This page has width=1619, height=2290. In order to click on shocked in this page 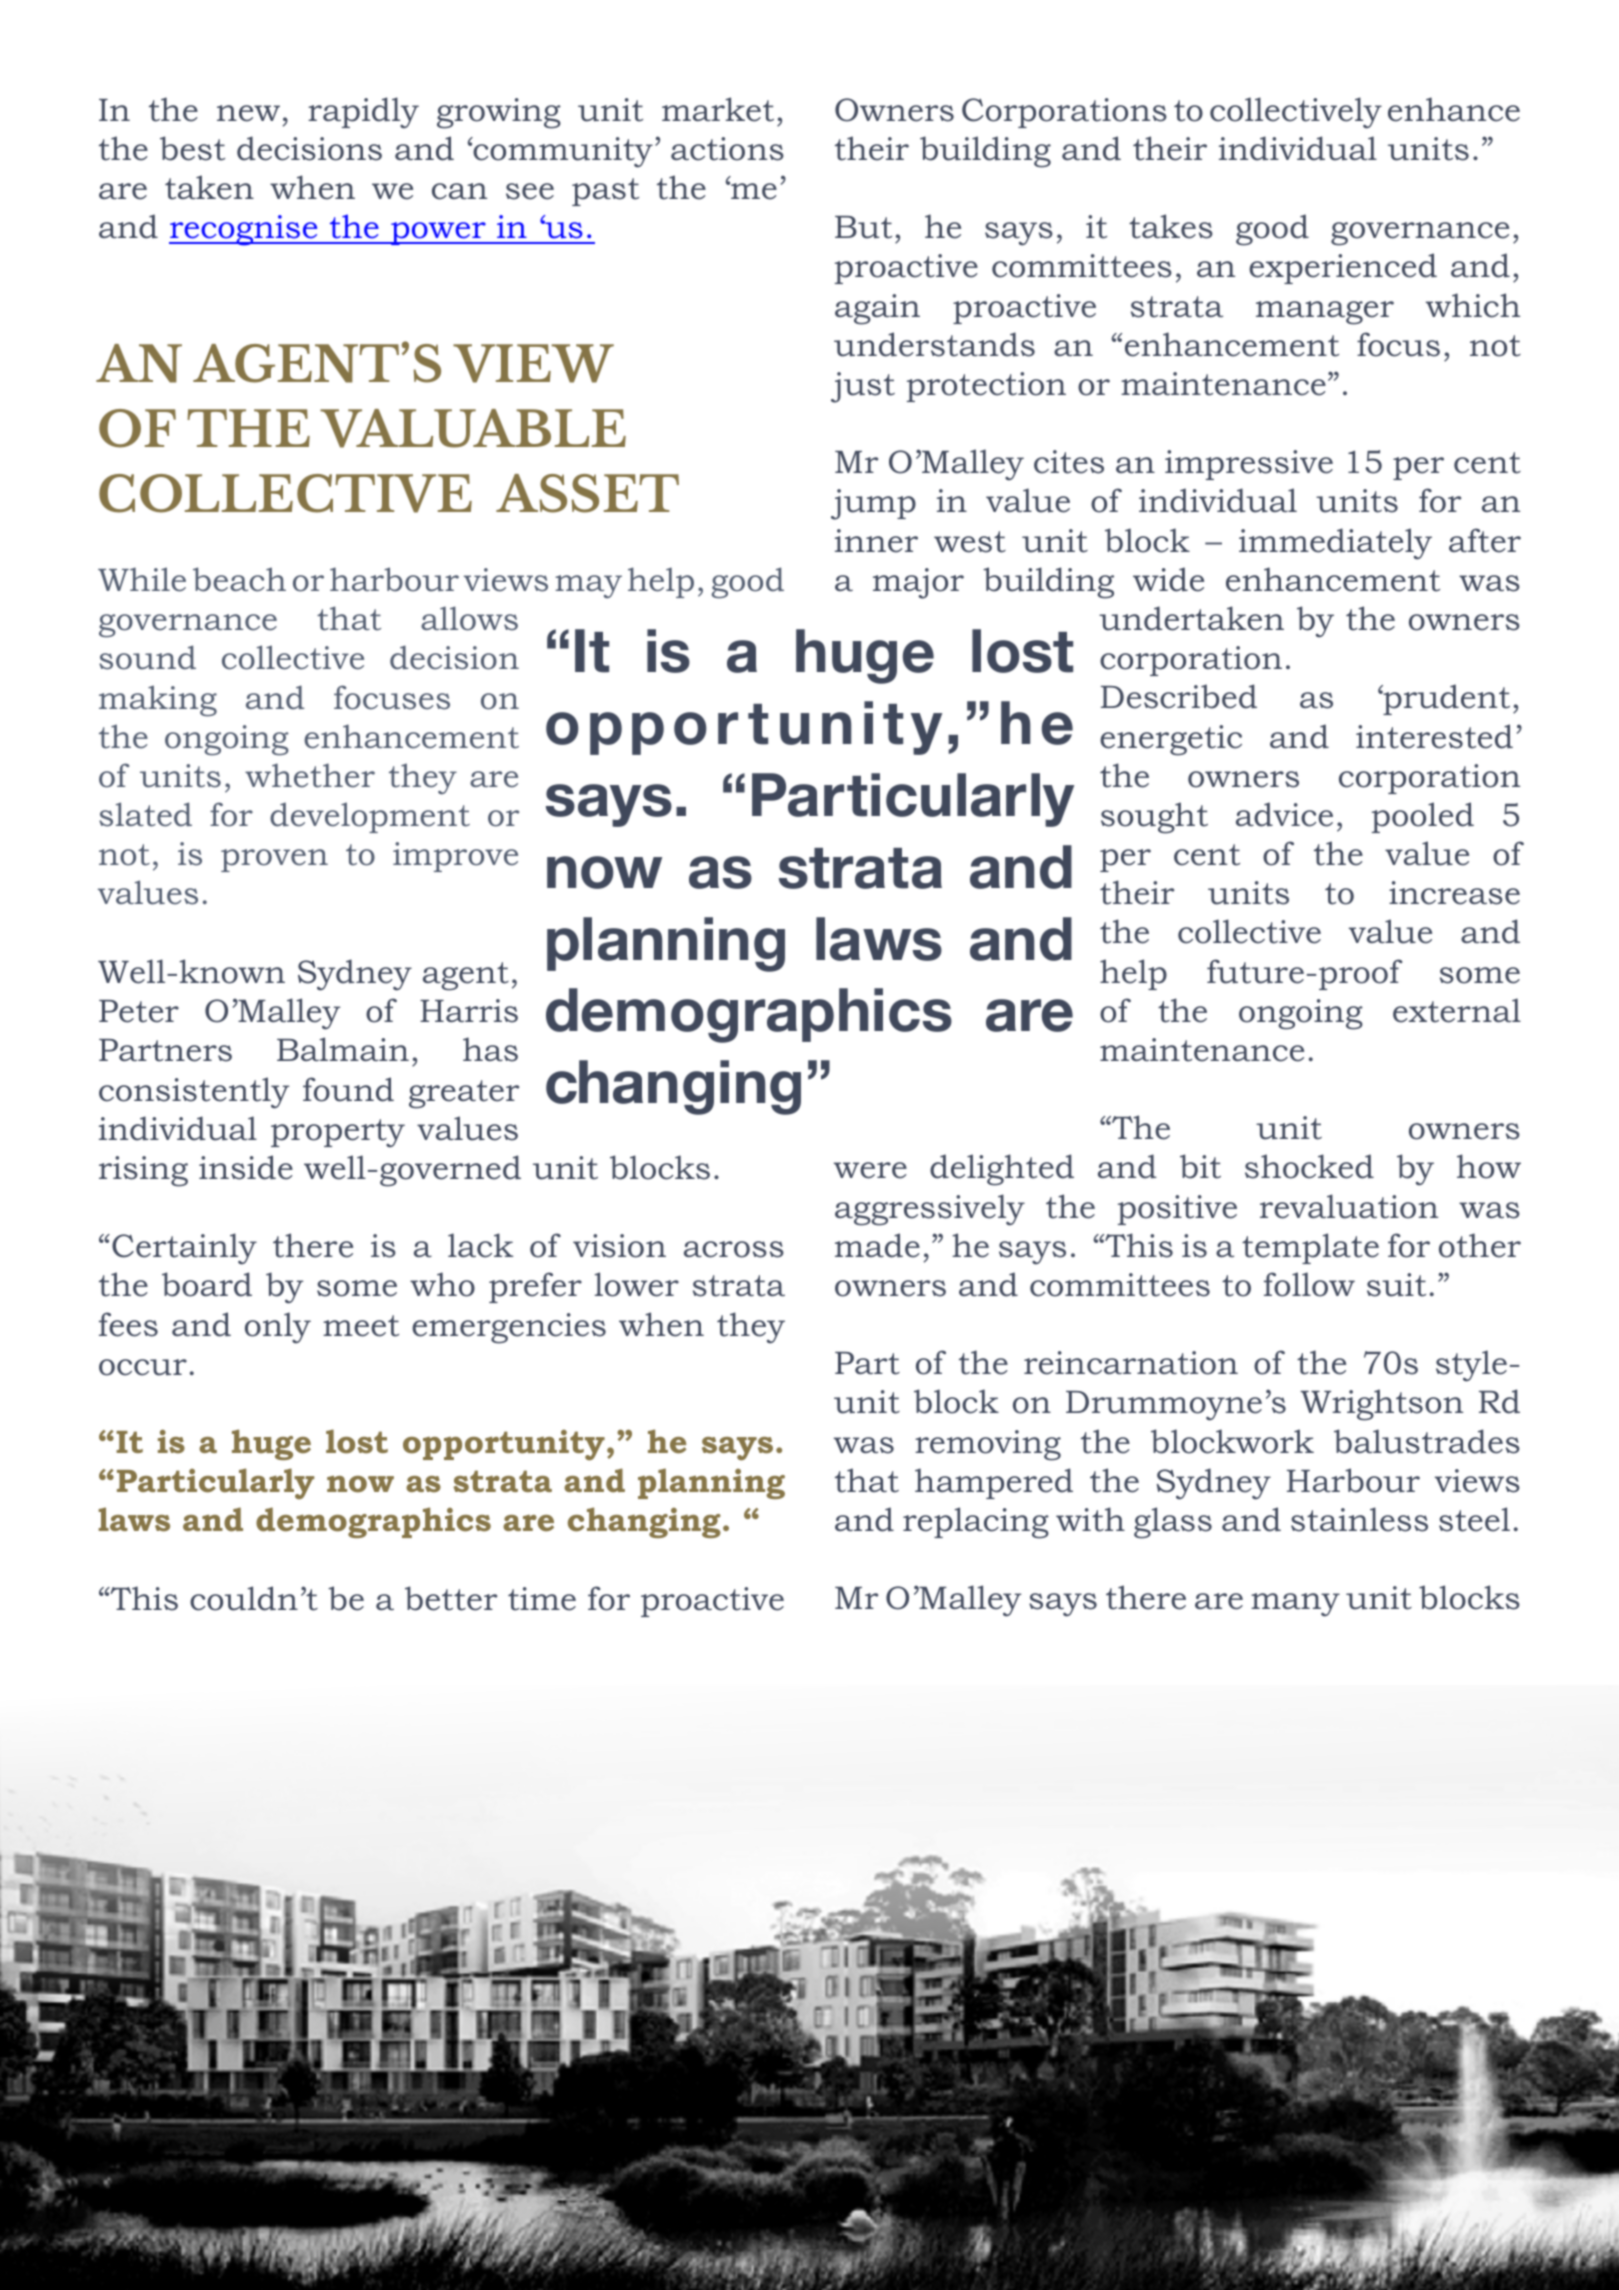, I will do `click(1309, 1166)`.
